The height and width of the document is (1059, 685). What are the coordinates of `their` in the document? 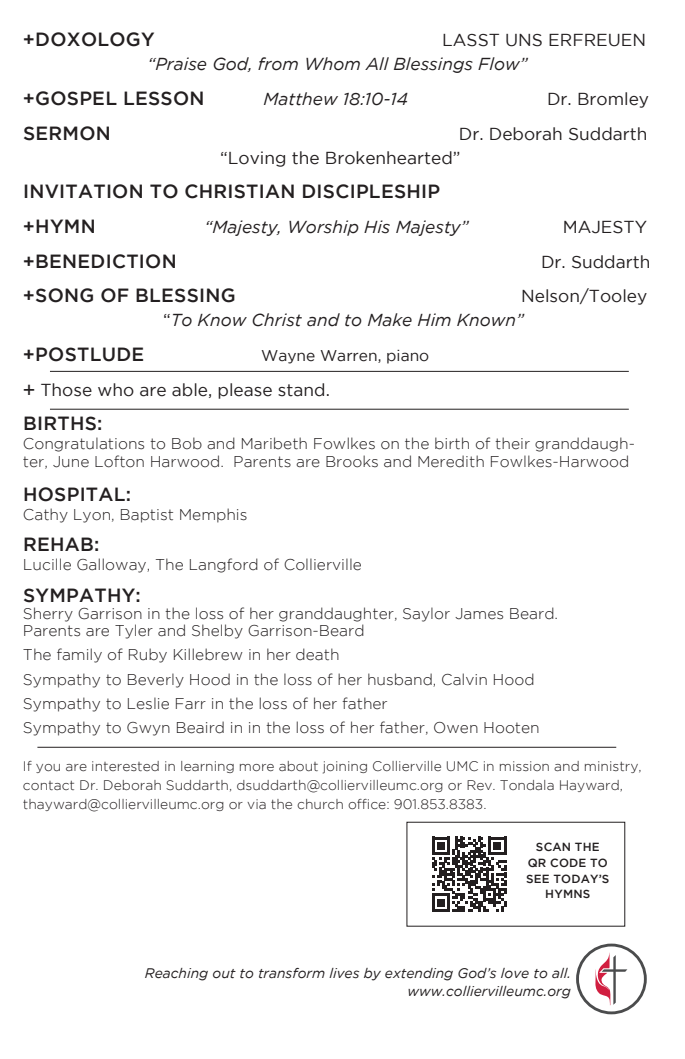 It's located at (512, 443).
